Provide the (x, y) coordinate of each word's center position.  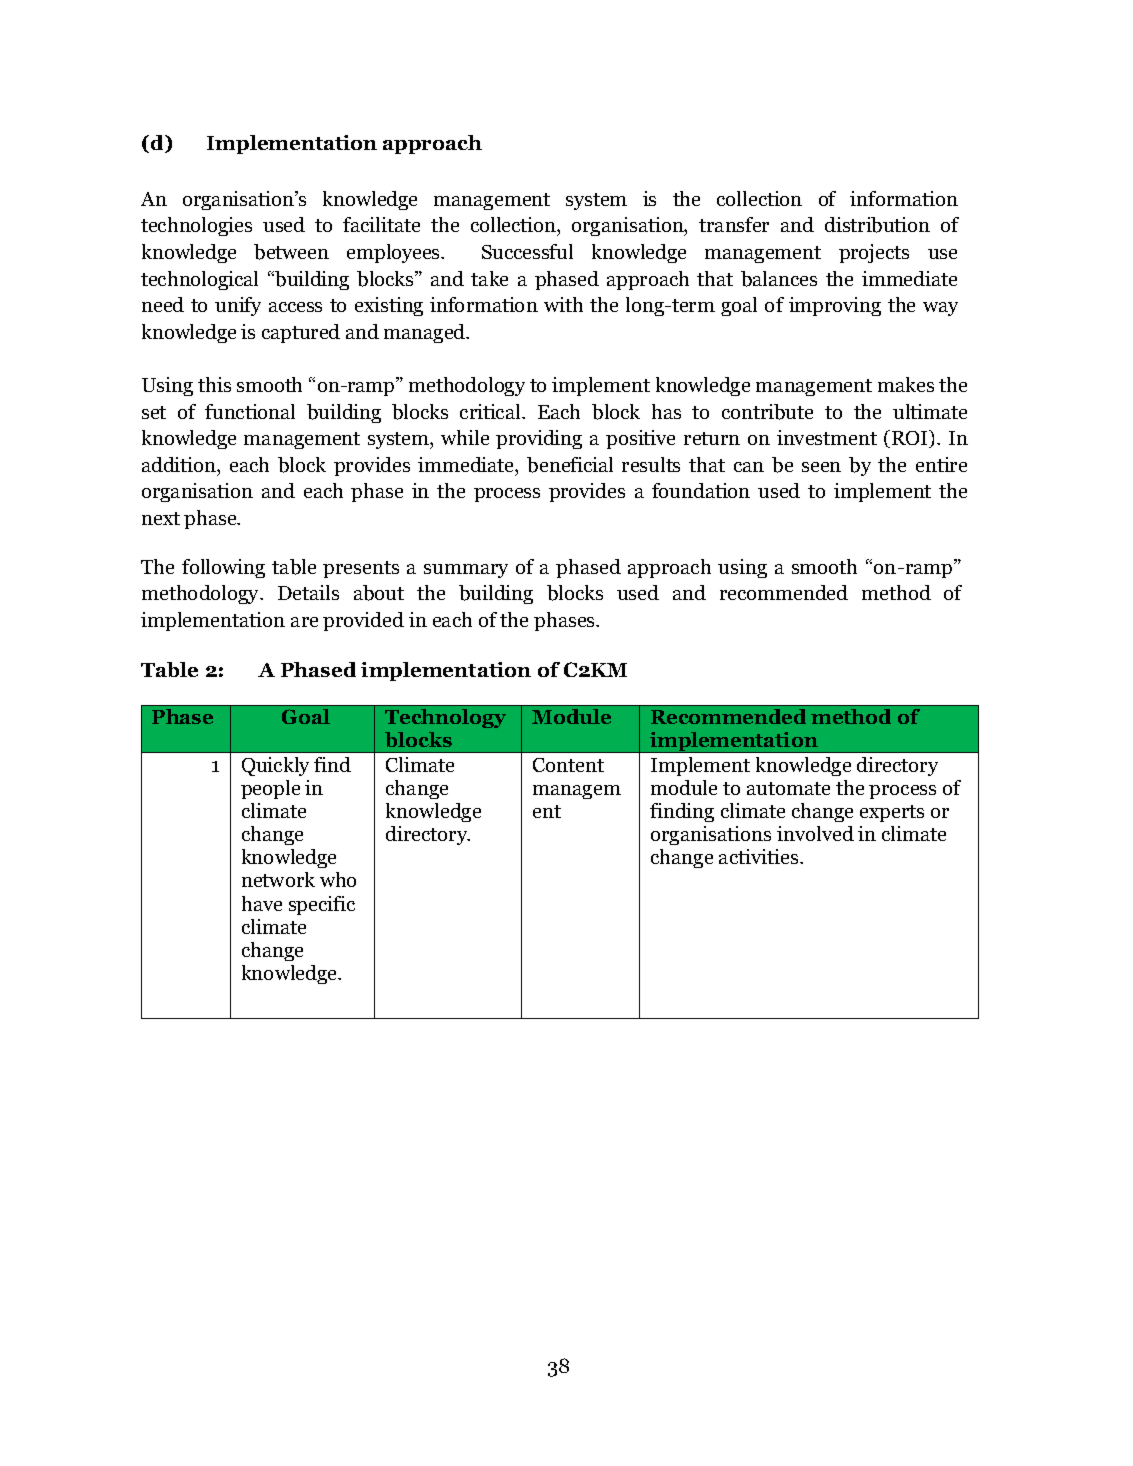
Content (568, 765)
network (278, 879)
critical (491, 411)
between (291, 252)
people (270, 789)
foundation (701, 490)
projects (874, 253)
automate (788, 788)
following (223, 568)
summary (466, 571)
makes (906, 384)
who (338, 879)
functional (250, 411)
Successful (527, 251)
